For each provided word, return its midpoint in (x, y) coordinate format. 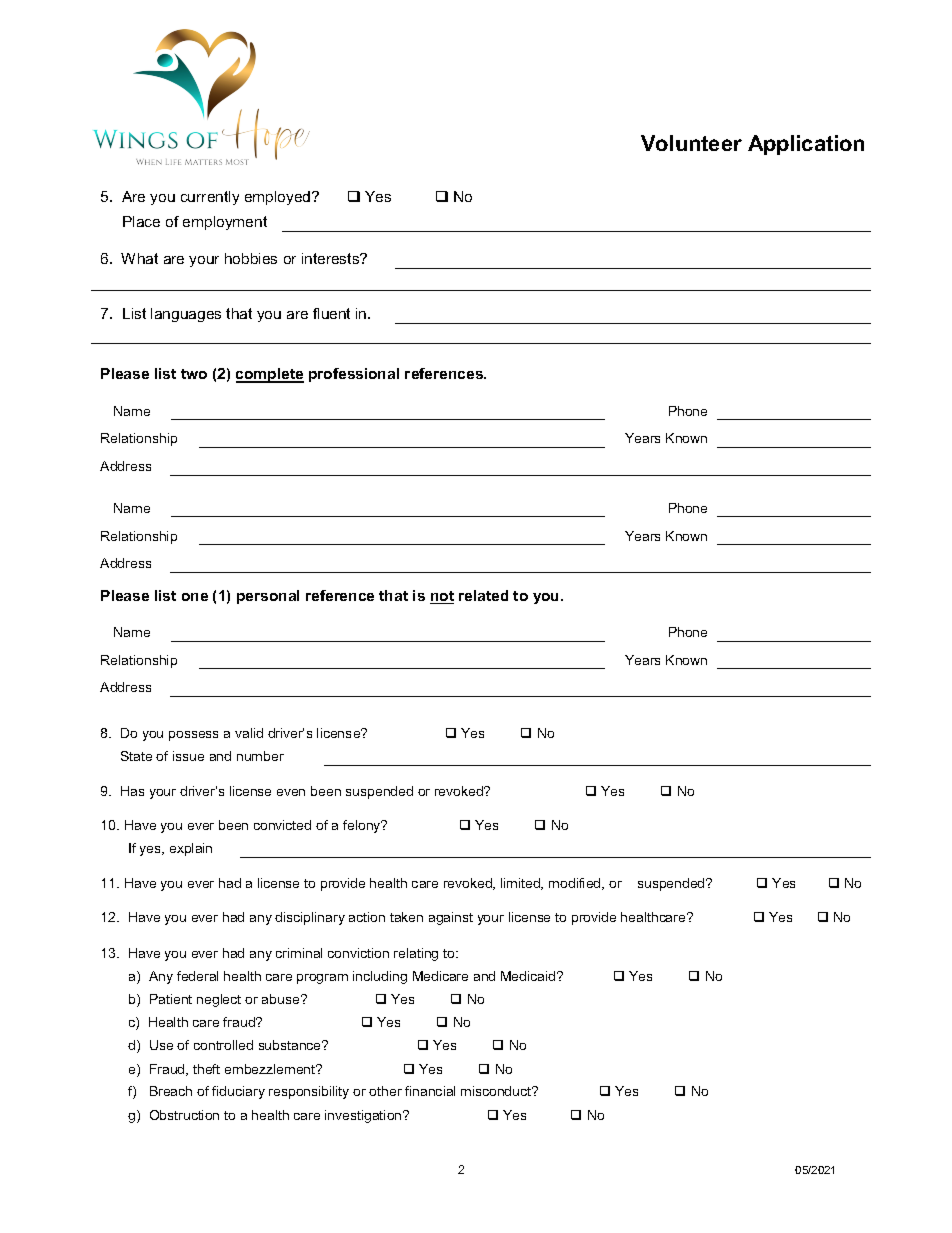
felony (363, 826)
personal (268, 597)
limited (521, 884)
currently (210, 198)
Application (806, 145)
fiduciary (238, 1092)
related (483, 595)
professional (354, 375)
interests (332, 258)
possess (193, 736)
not (442, 597)
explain (191, 849)
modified (576, 884)
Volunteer (691, 143)
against (451, 918)
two (194, 374)
